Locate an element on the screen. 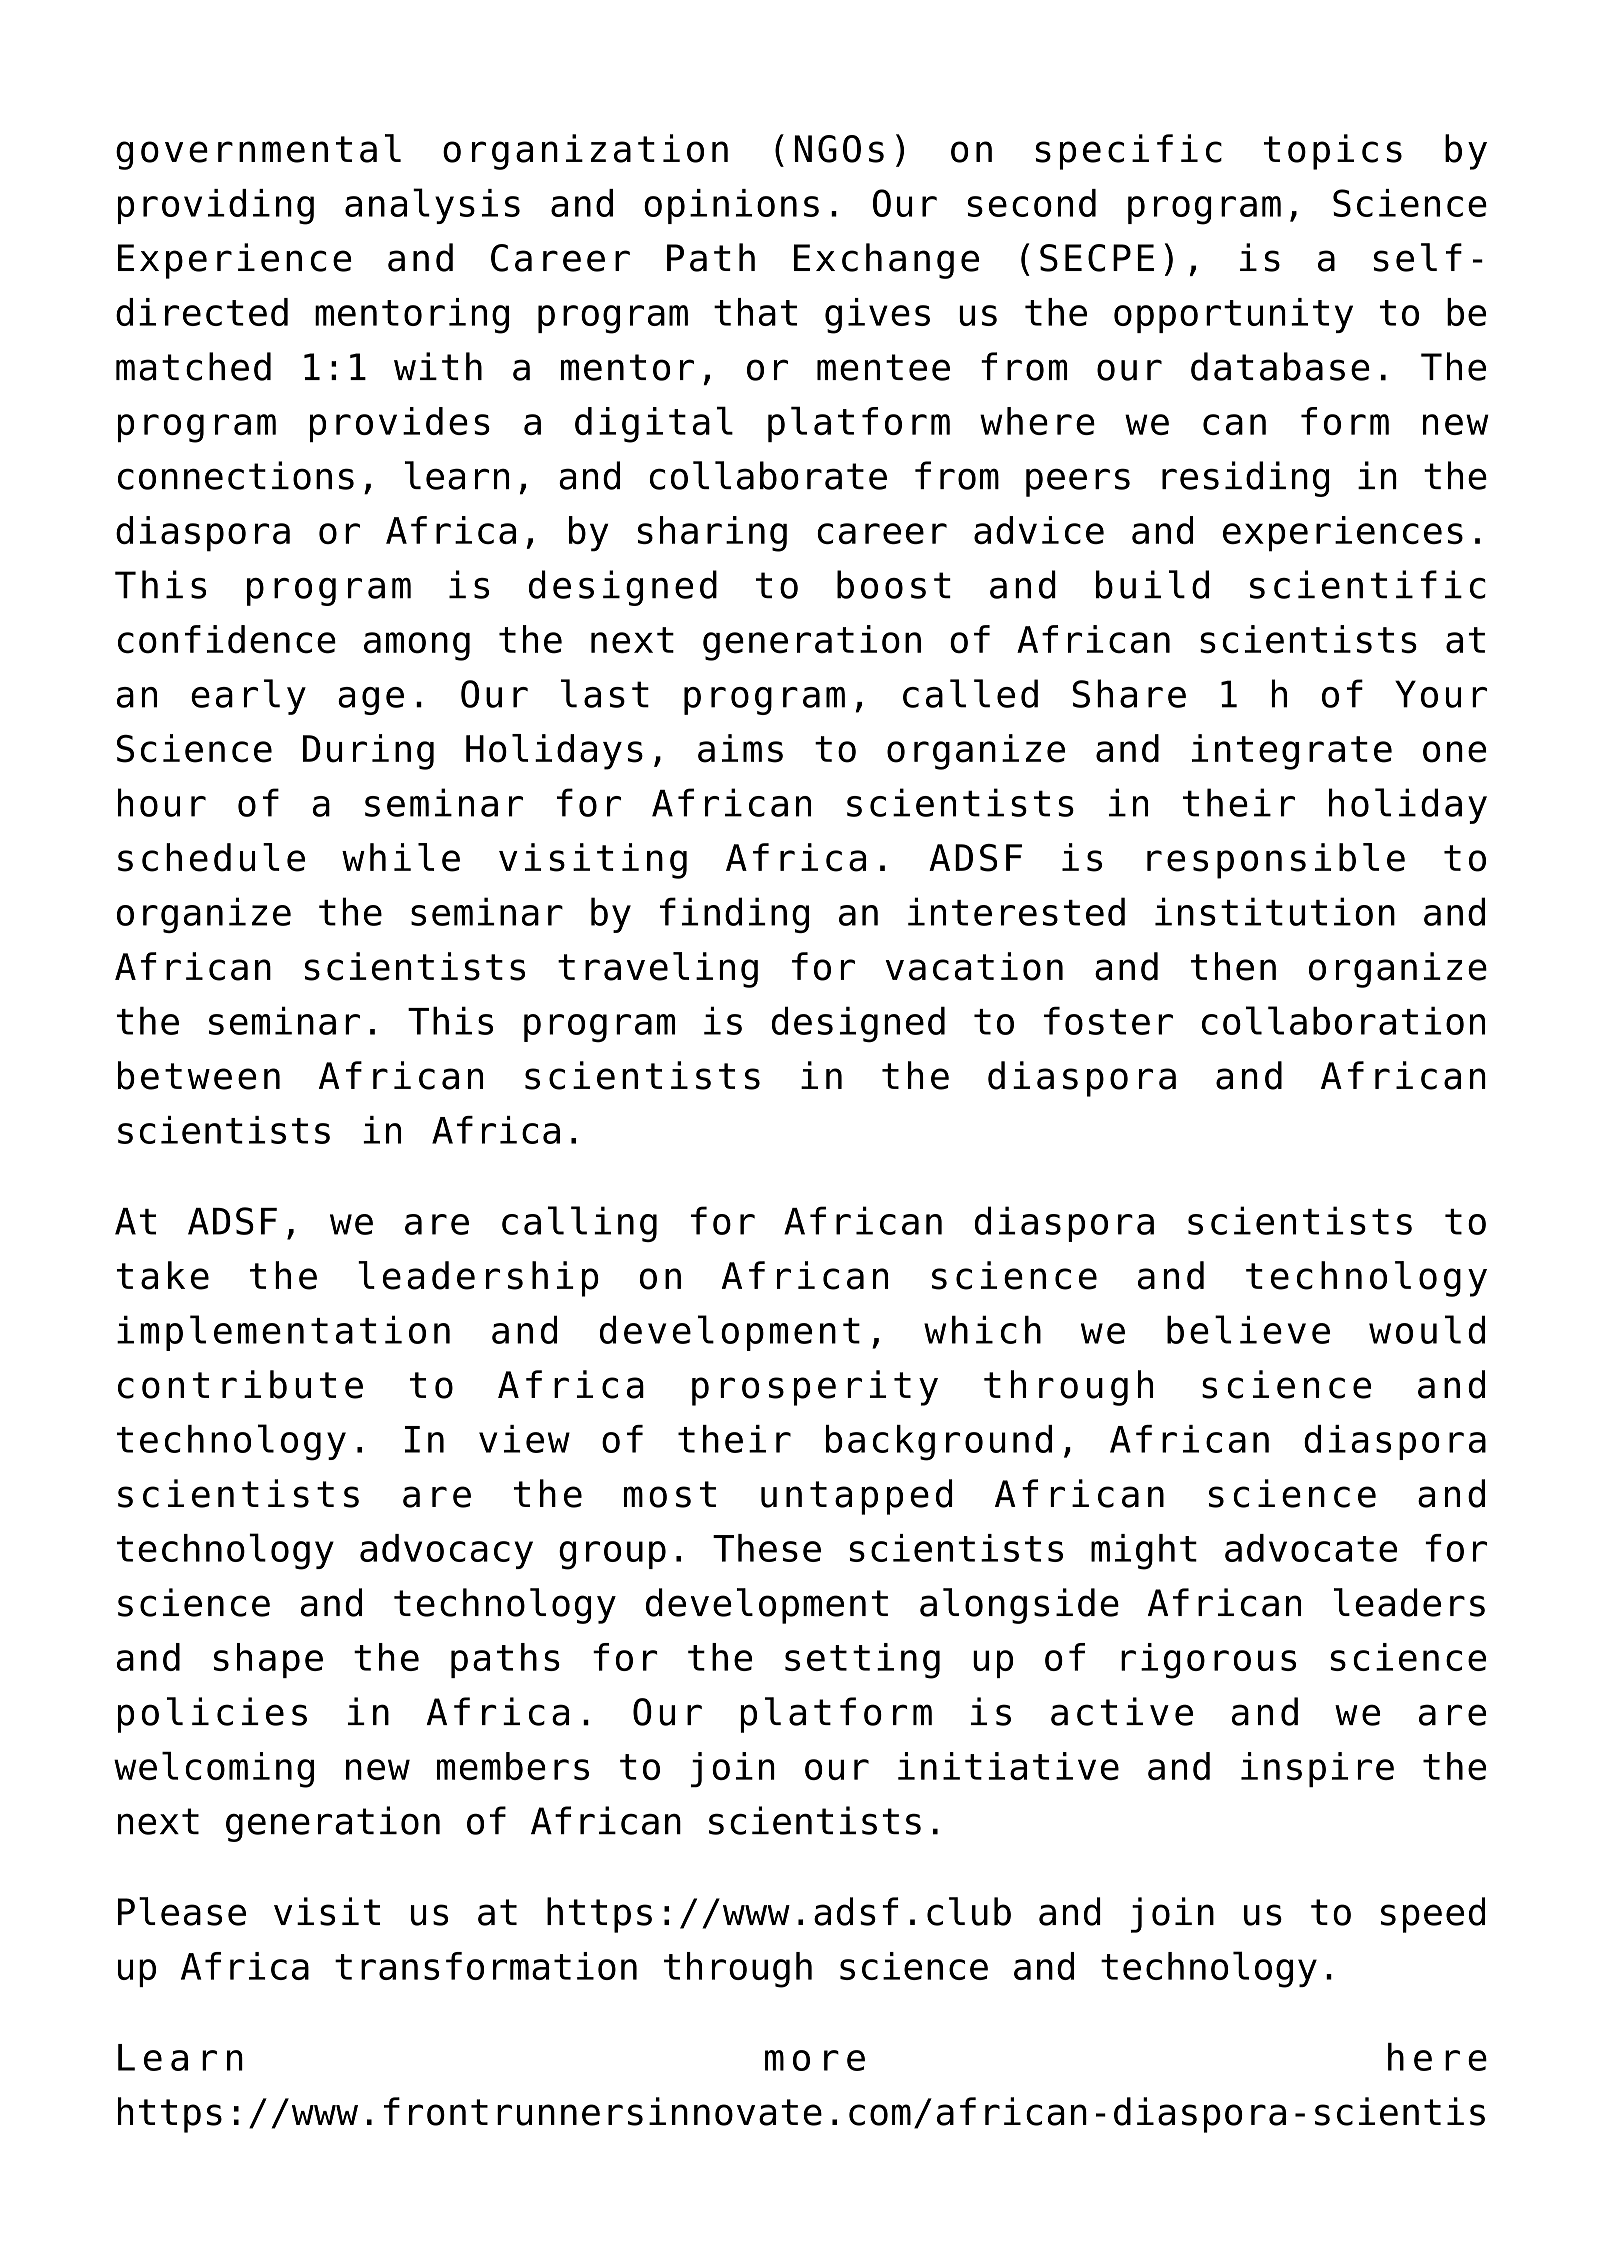  governmental is located at coordinates (258, 152).
